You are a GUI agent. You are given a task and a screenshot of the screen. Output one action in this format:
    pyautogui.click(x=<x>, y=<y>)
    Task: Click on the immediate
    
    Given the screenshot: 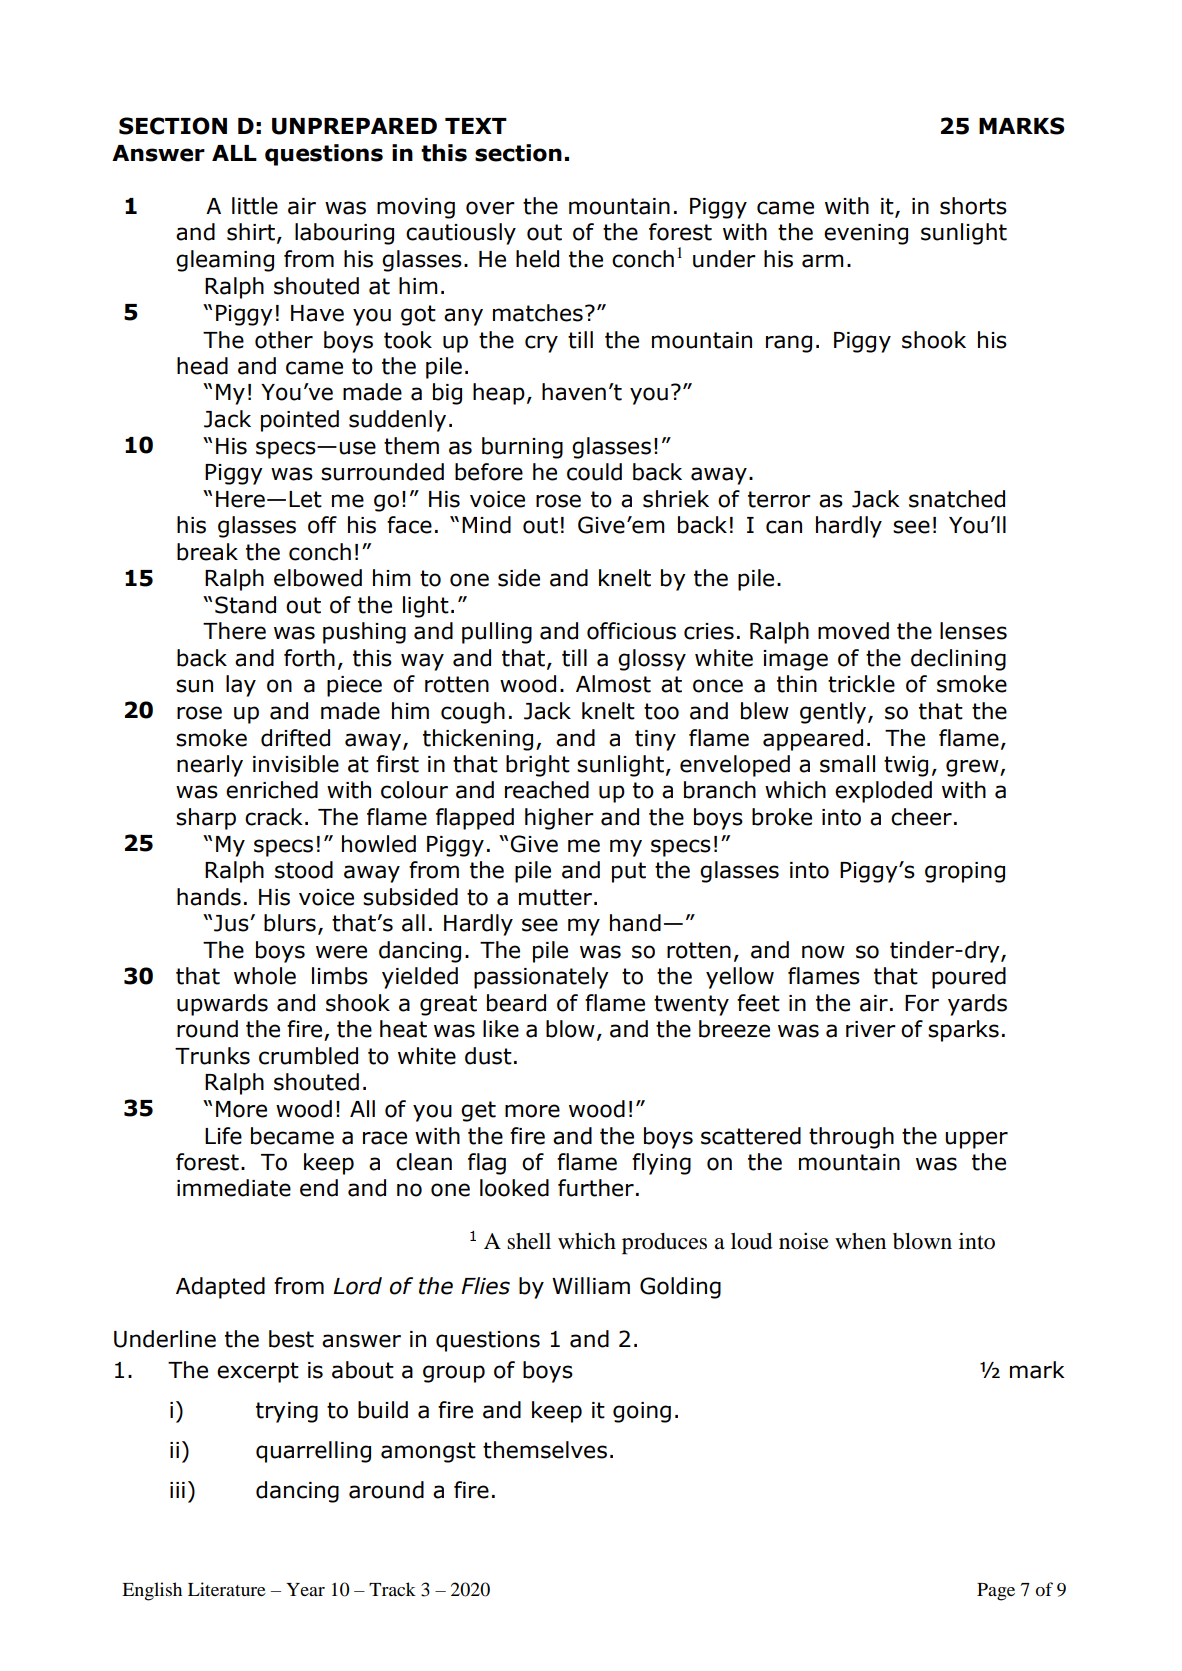 What is the action you would take?
    pyautogui.click(x=234, y=1188)
